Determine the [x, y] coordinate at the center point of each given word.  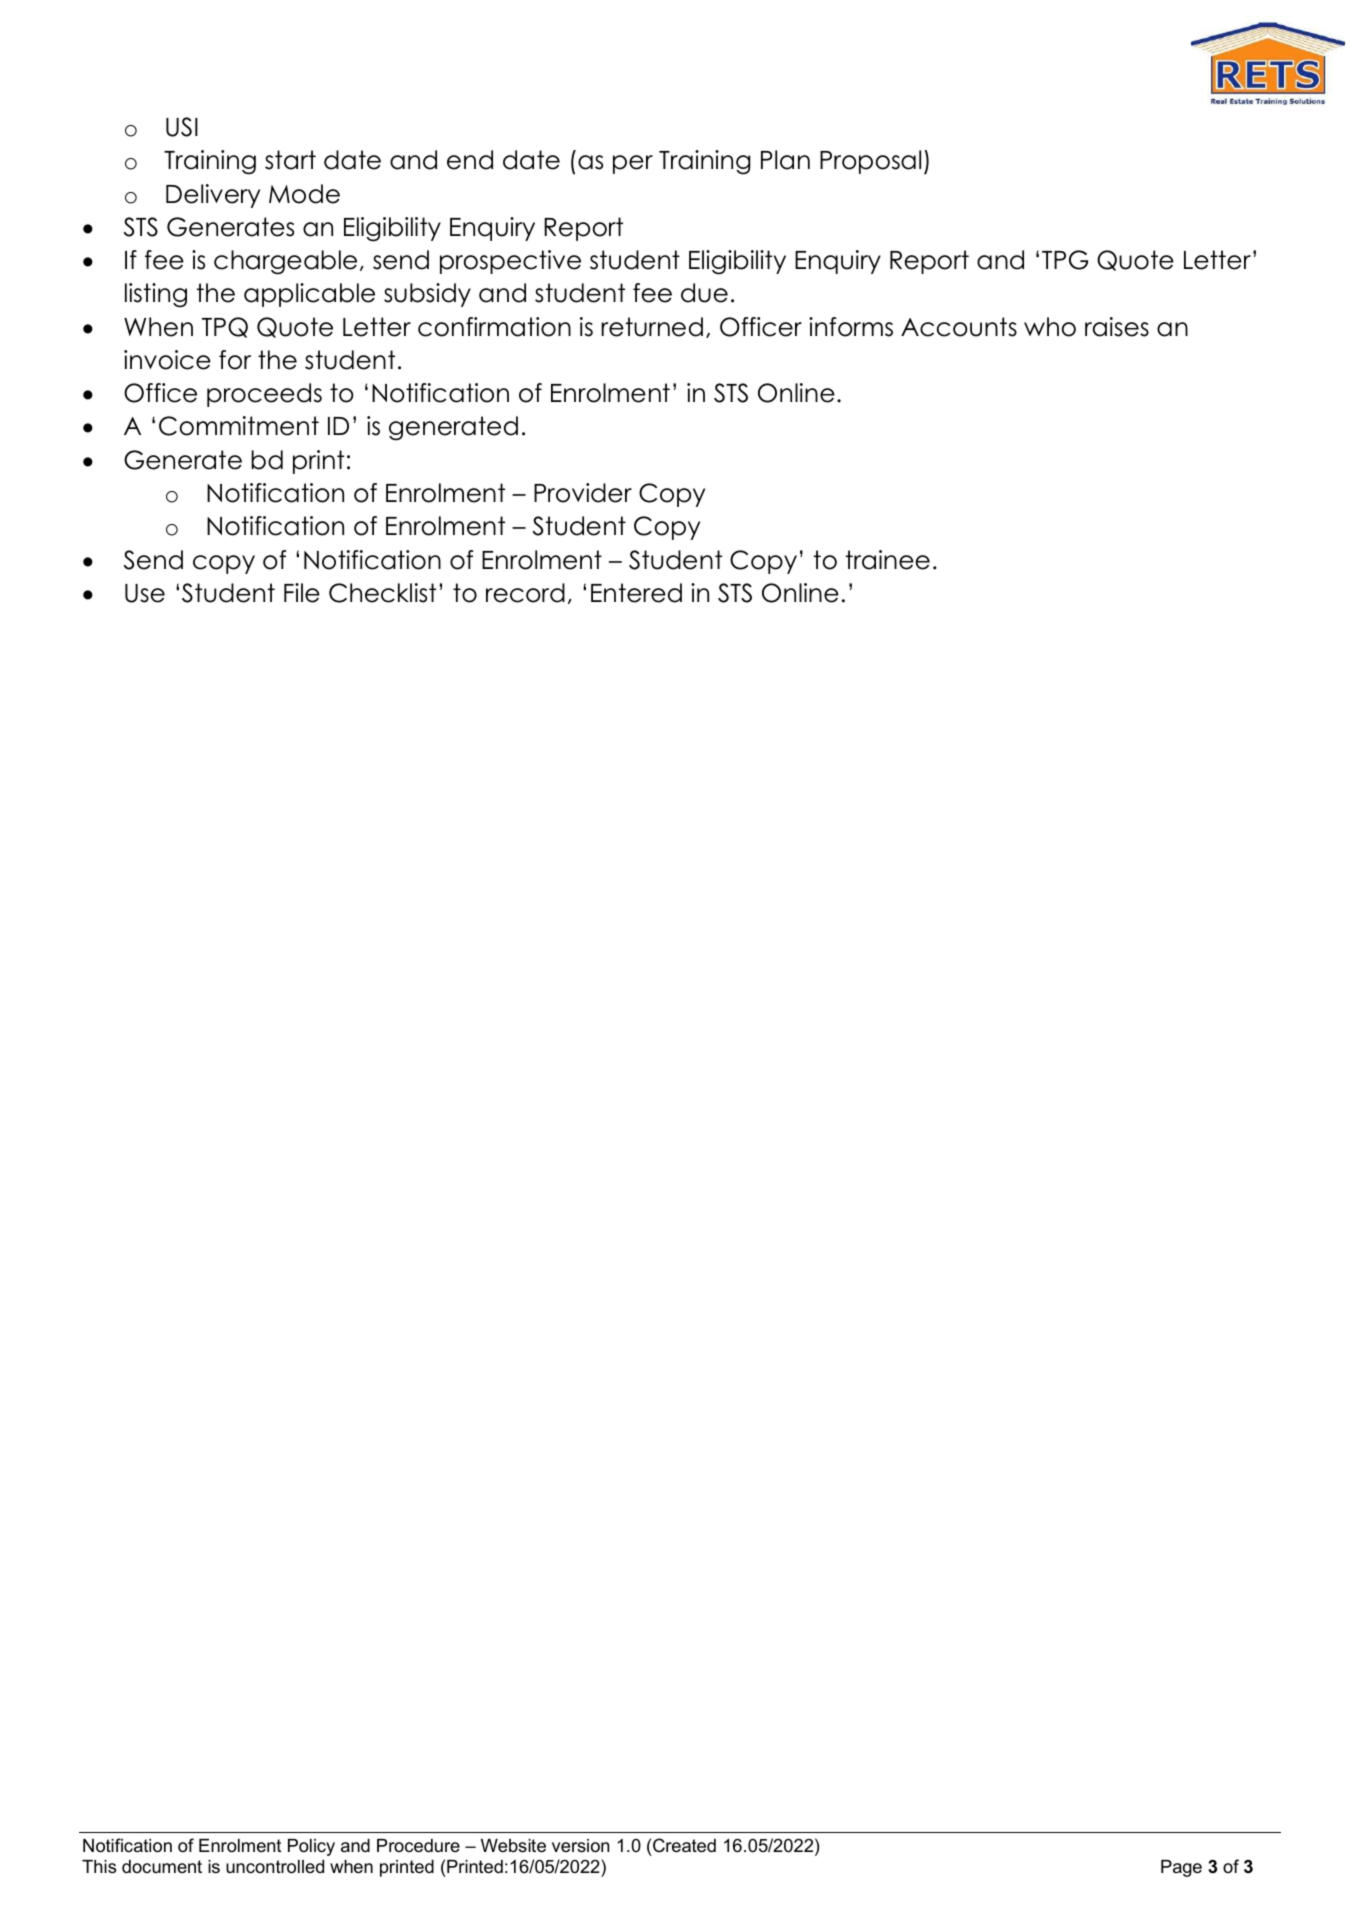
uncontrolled [275, 1867]
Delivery [213, 196]
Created [684, 1845]
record [525, 593]
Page [1181, 1868]
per [633, 164]
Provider [583, 493]
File [302, 593]
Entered [636, 593]
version [580, 1845]
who [1050, 327]
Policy [311, 1847]
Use [145, 593]
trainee [888, 560]
